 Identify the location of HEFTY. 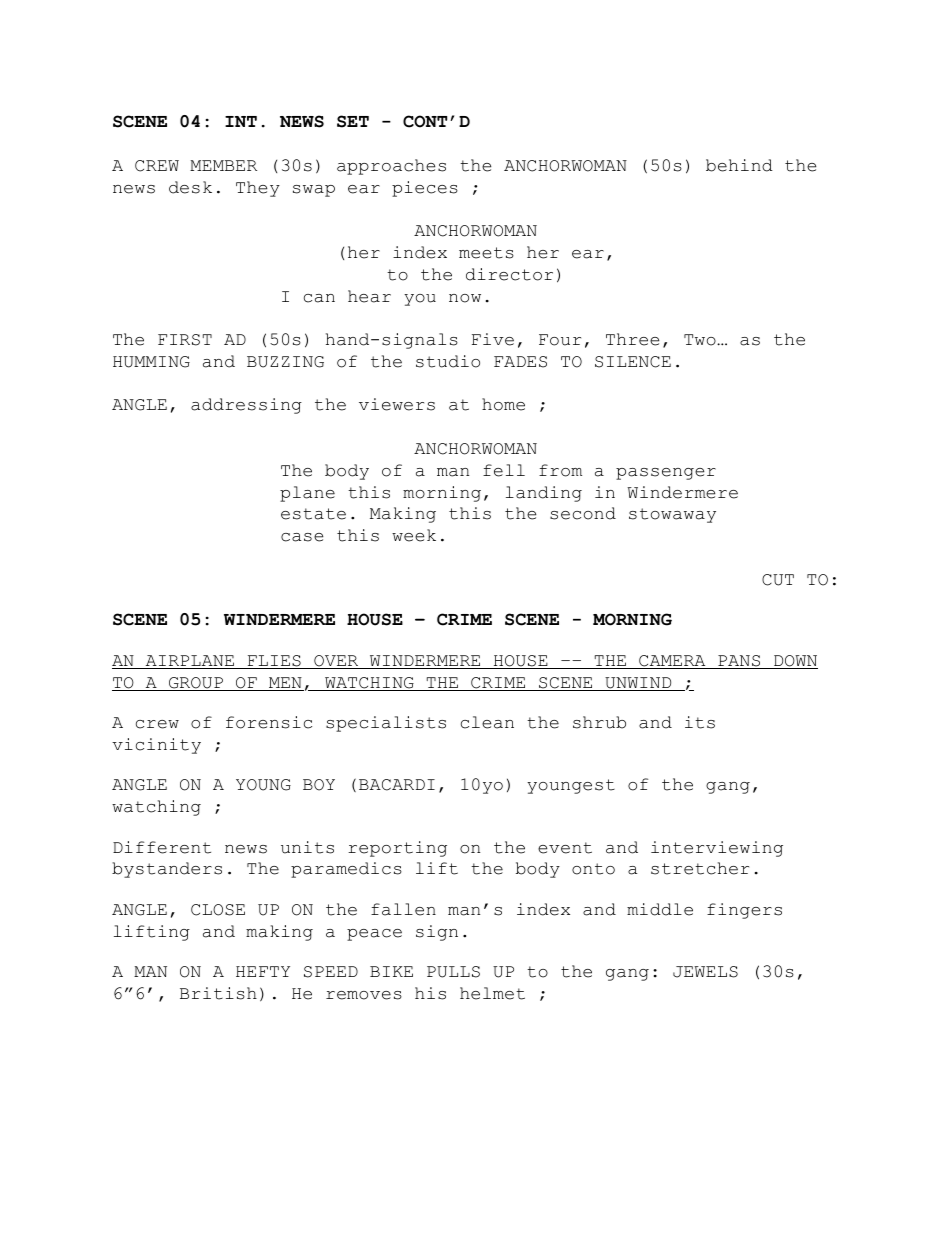
(263, 971).
